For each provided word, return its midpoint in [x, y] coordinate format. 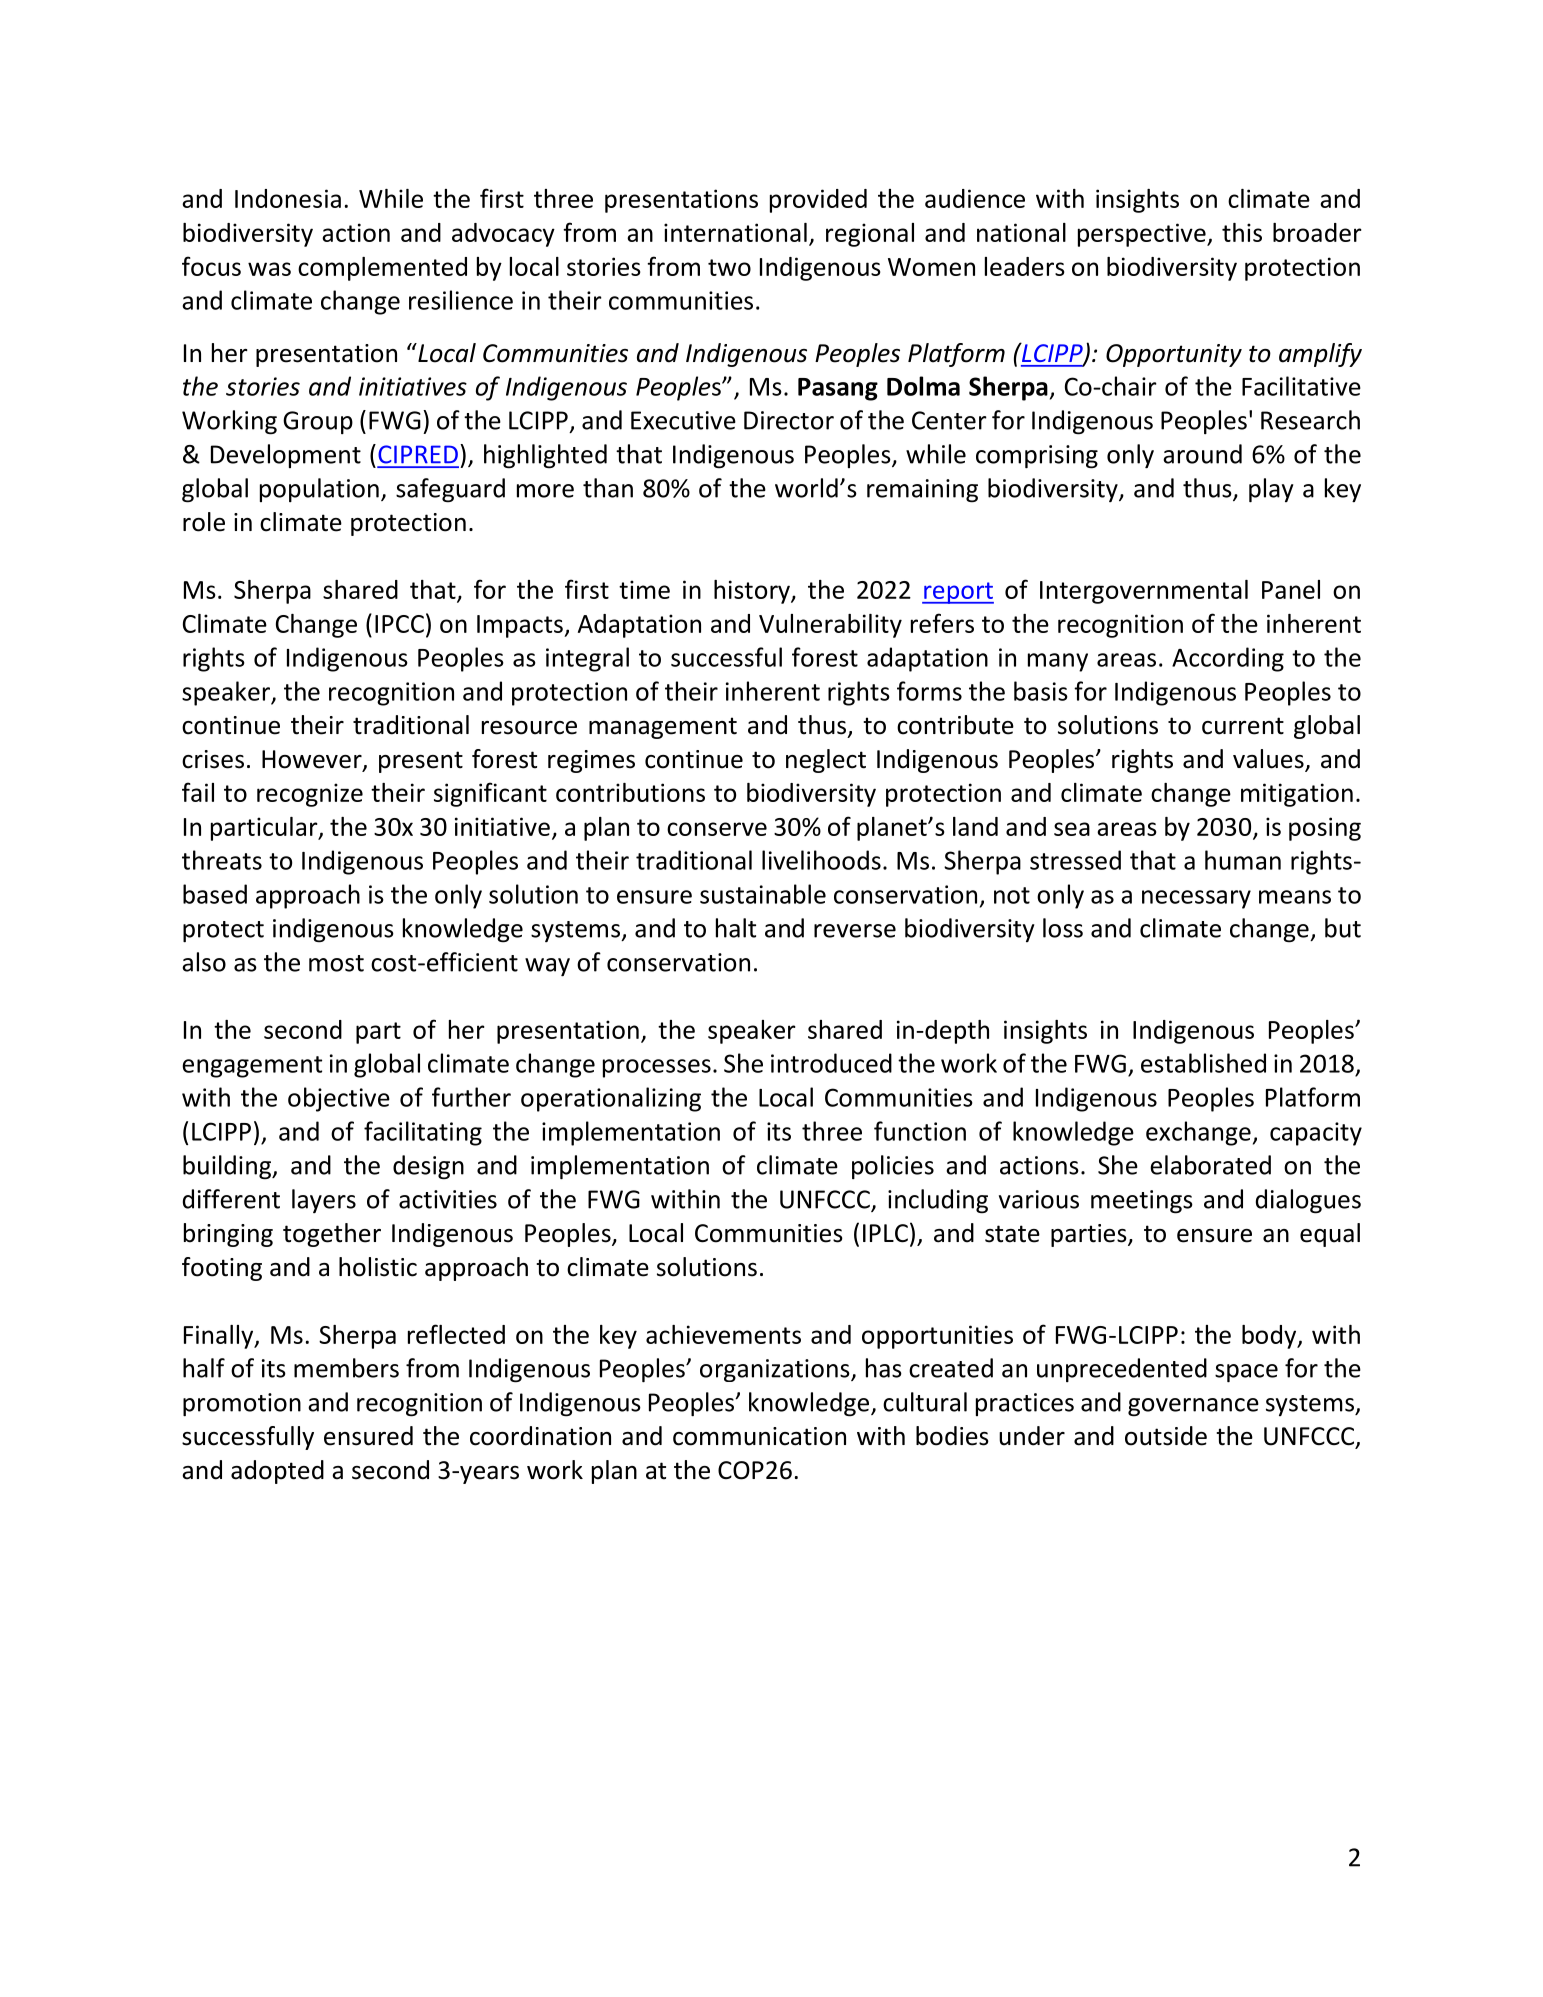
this [1242, 232]
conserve [717, 829]
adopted [277, 1472]
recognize [310, 795]
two [729, 267]
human [1243, 860]
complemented [382, 269]
